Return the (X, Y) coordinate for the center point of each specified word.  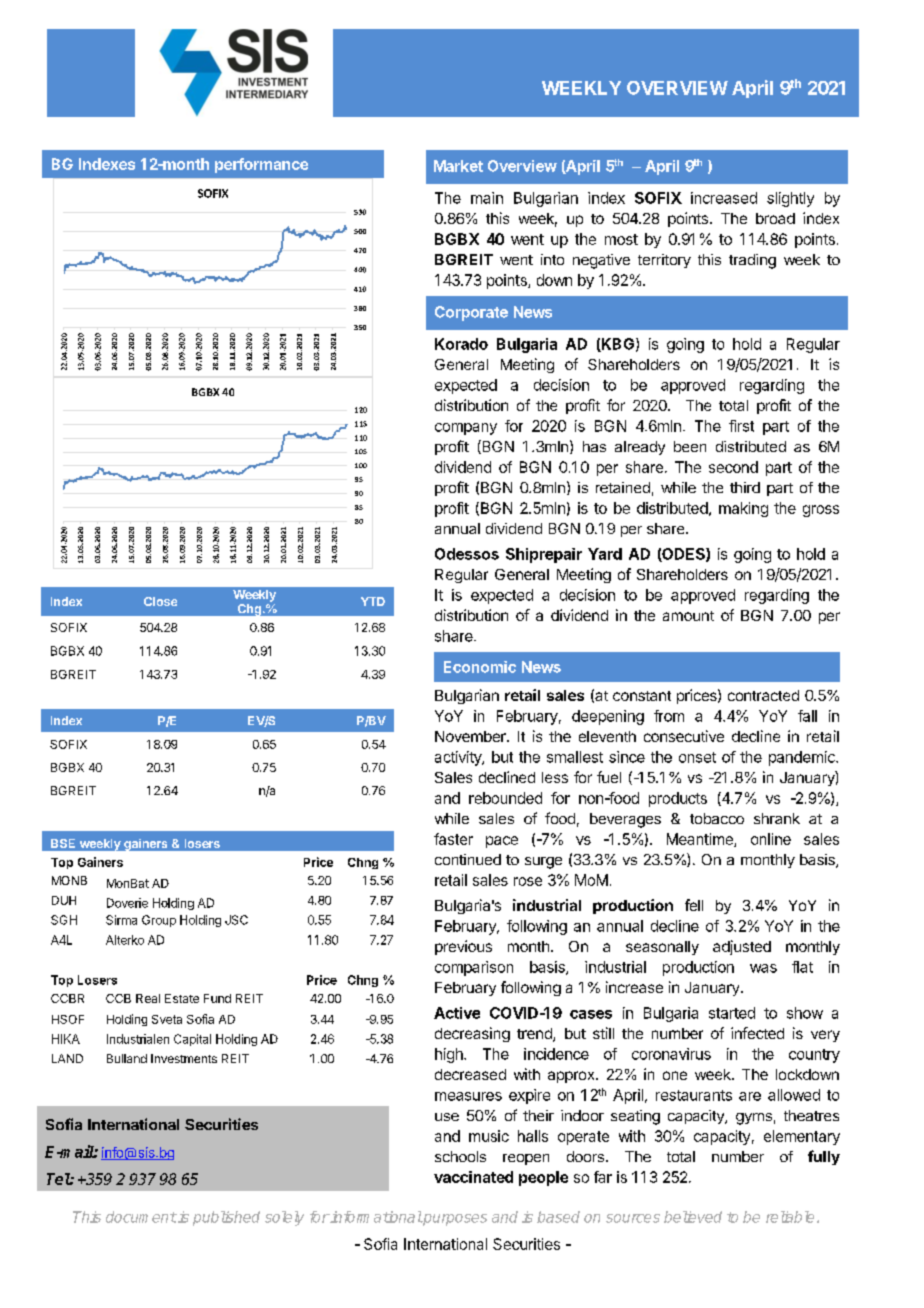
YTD (373, 601)
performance (261, 165)
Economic (480, 667)
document (141, 1217)
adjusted (742, 947)
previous (463, 947)
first (741, 426)
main (487, 198)
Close (160, 601)
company (466, 429)
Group (159, 921)
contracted (763, 695)
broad (775, 218)
